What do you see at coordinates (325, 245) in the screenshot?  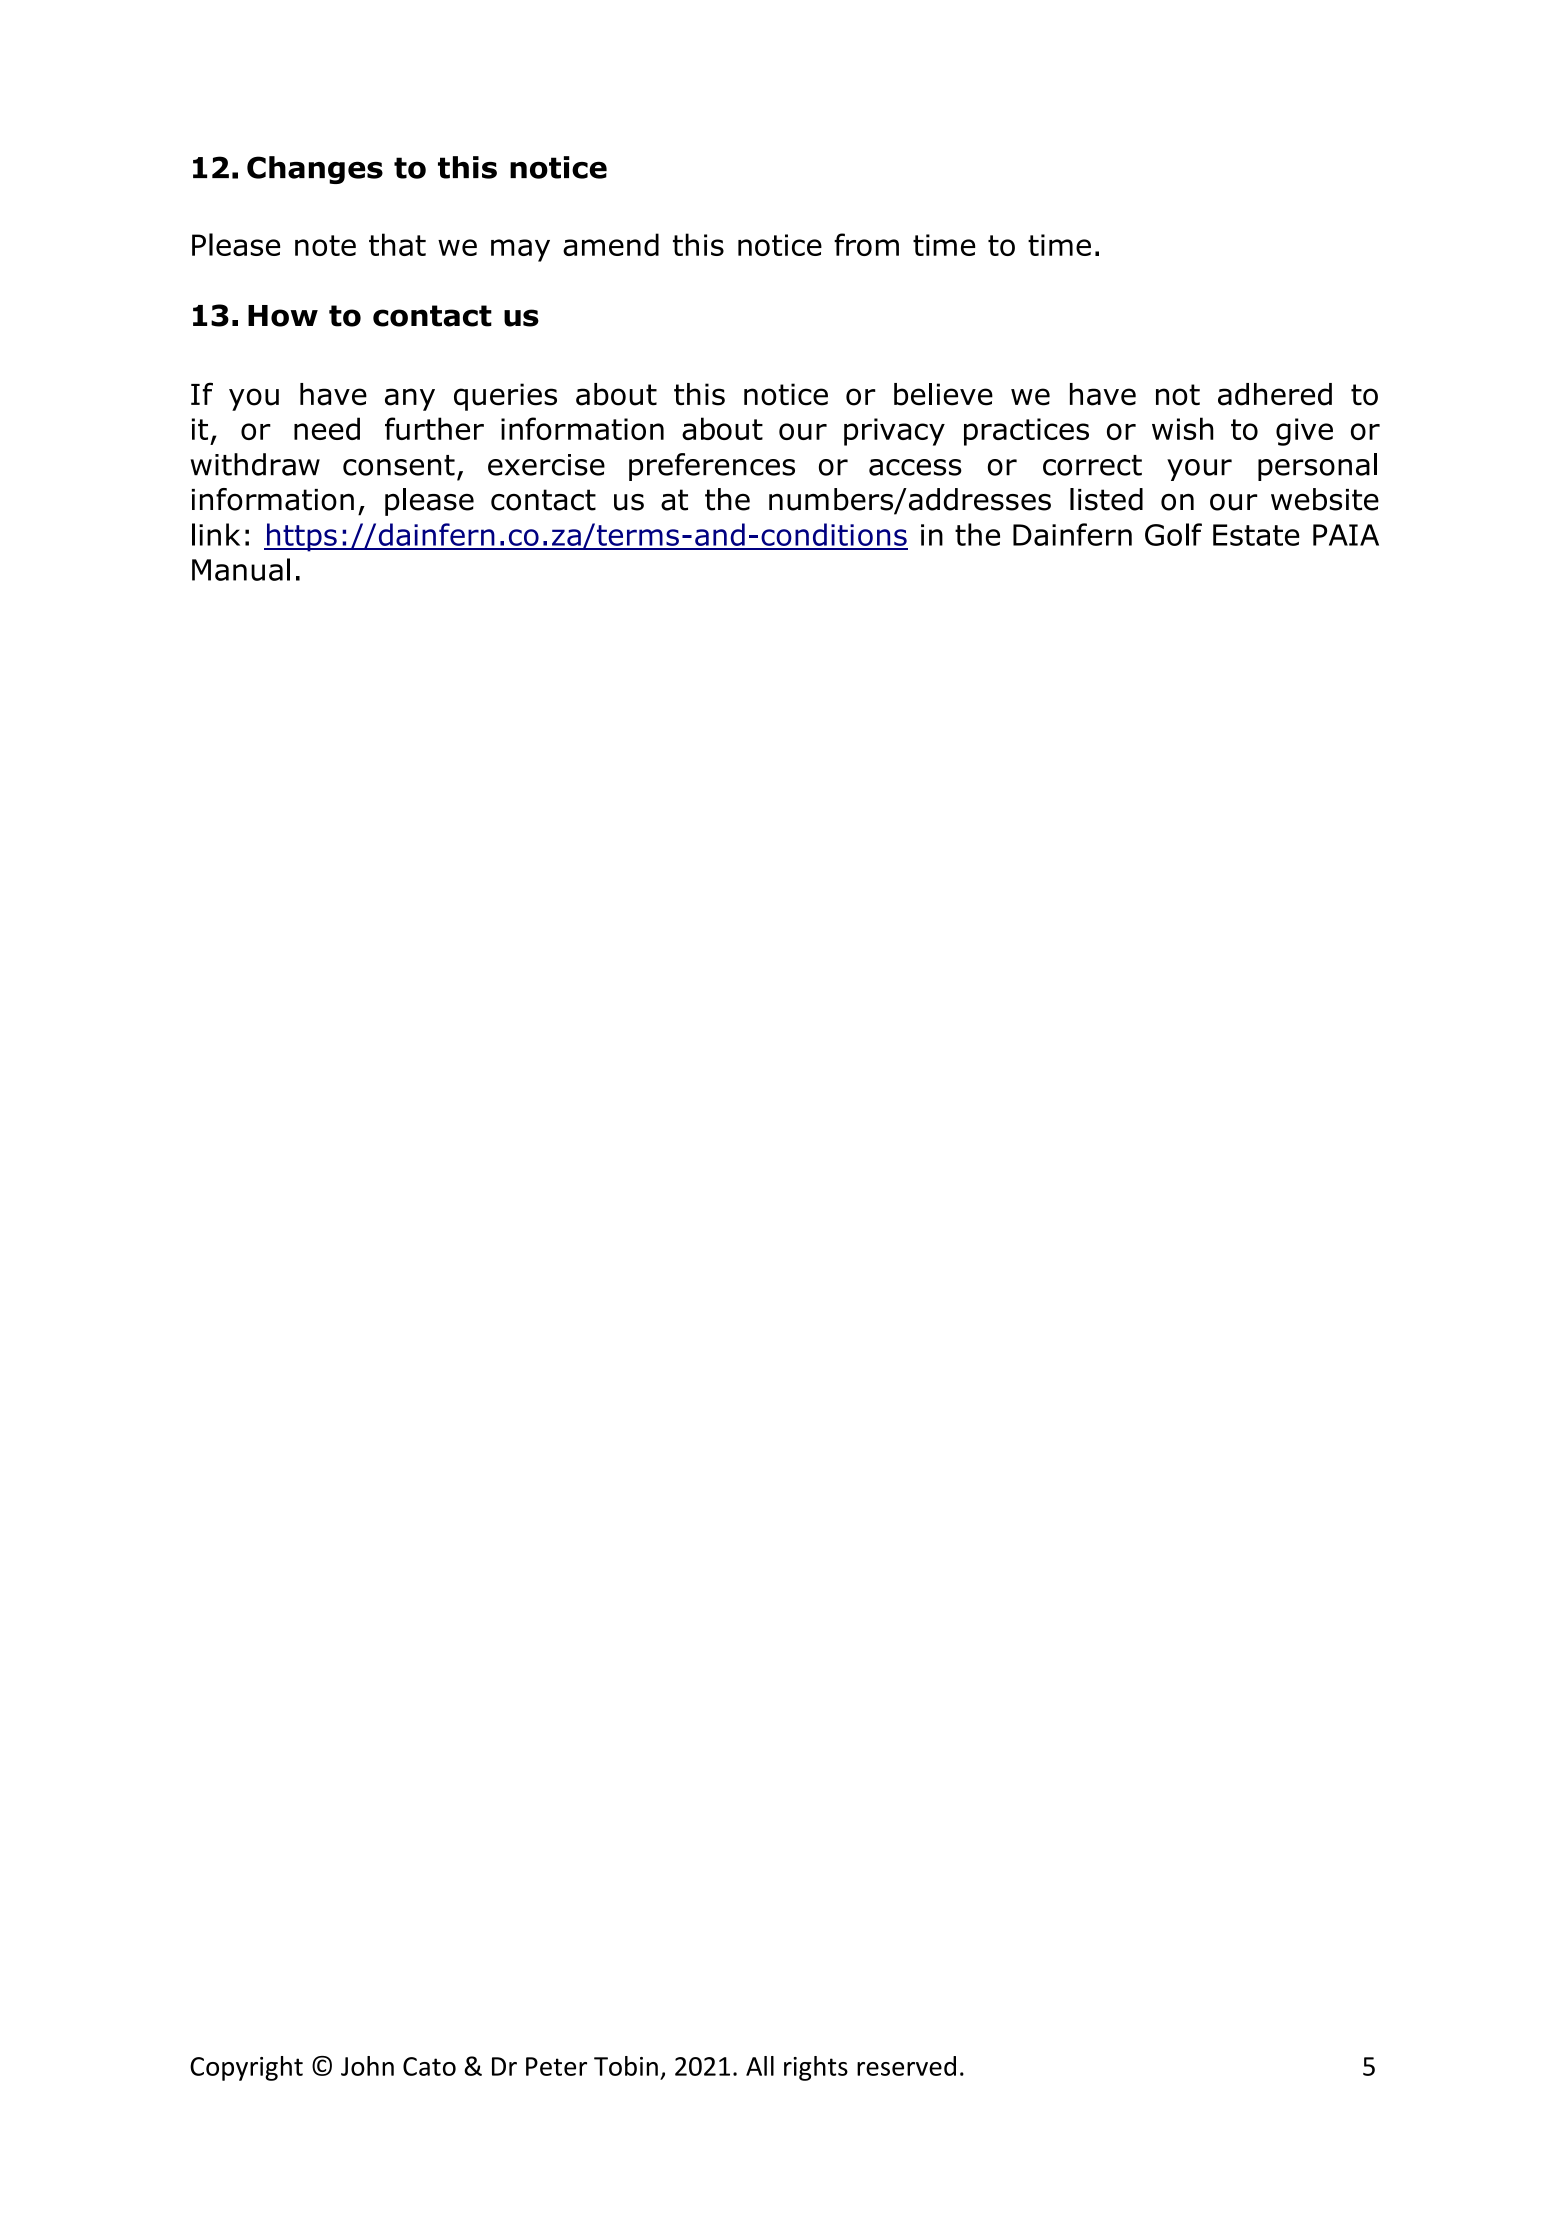 I see `note` at bounding box center [325, 245].
